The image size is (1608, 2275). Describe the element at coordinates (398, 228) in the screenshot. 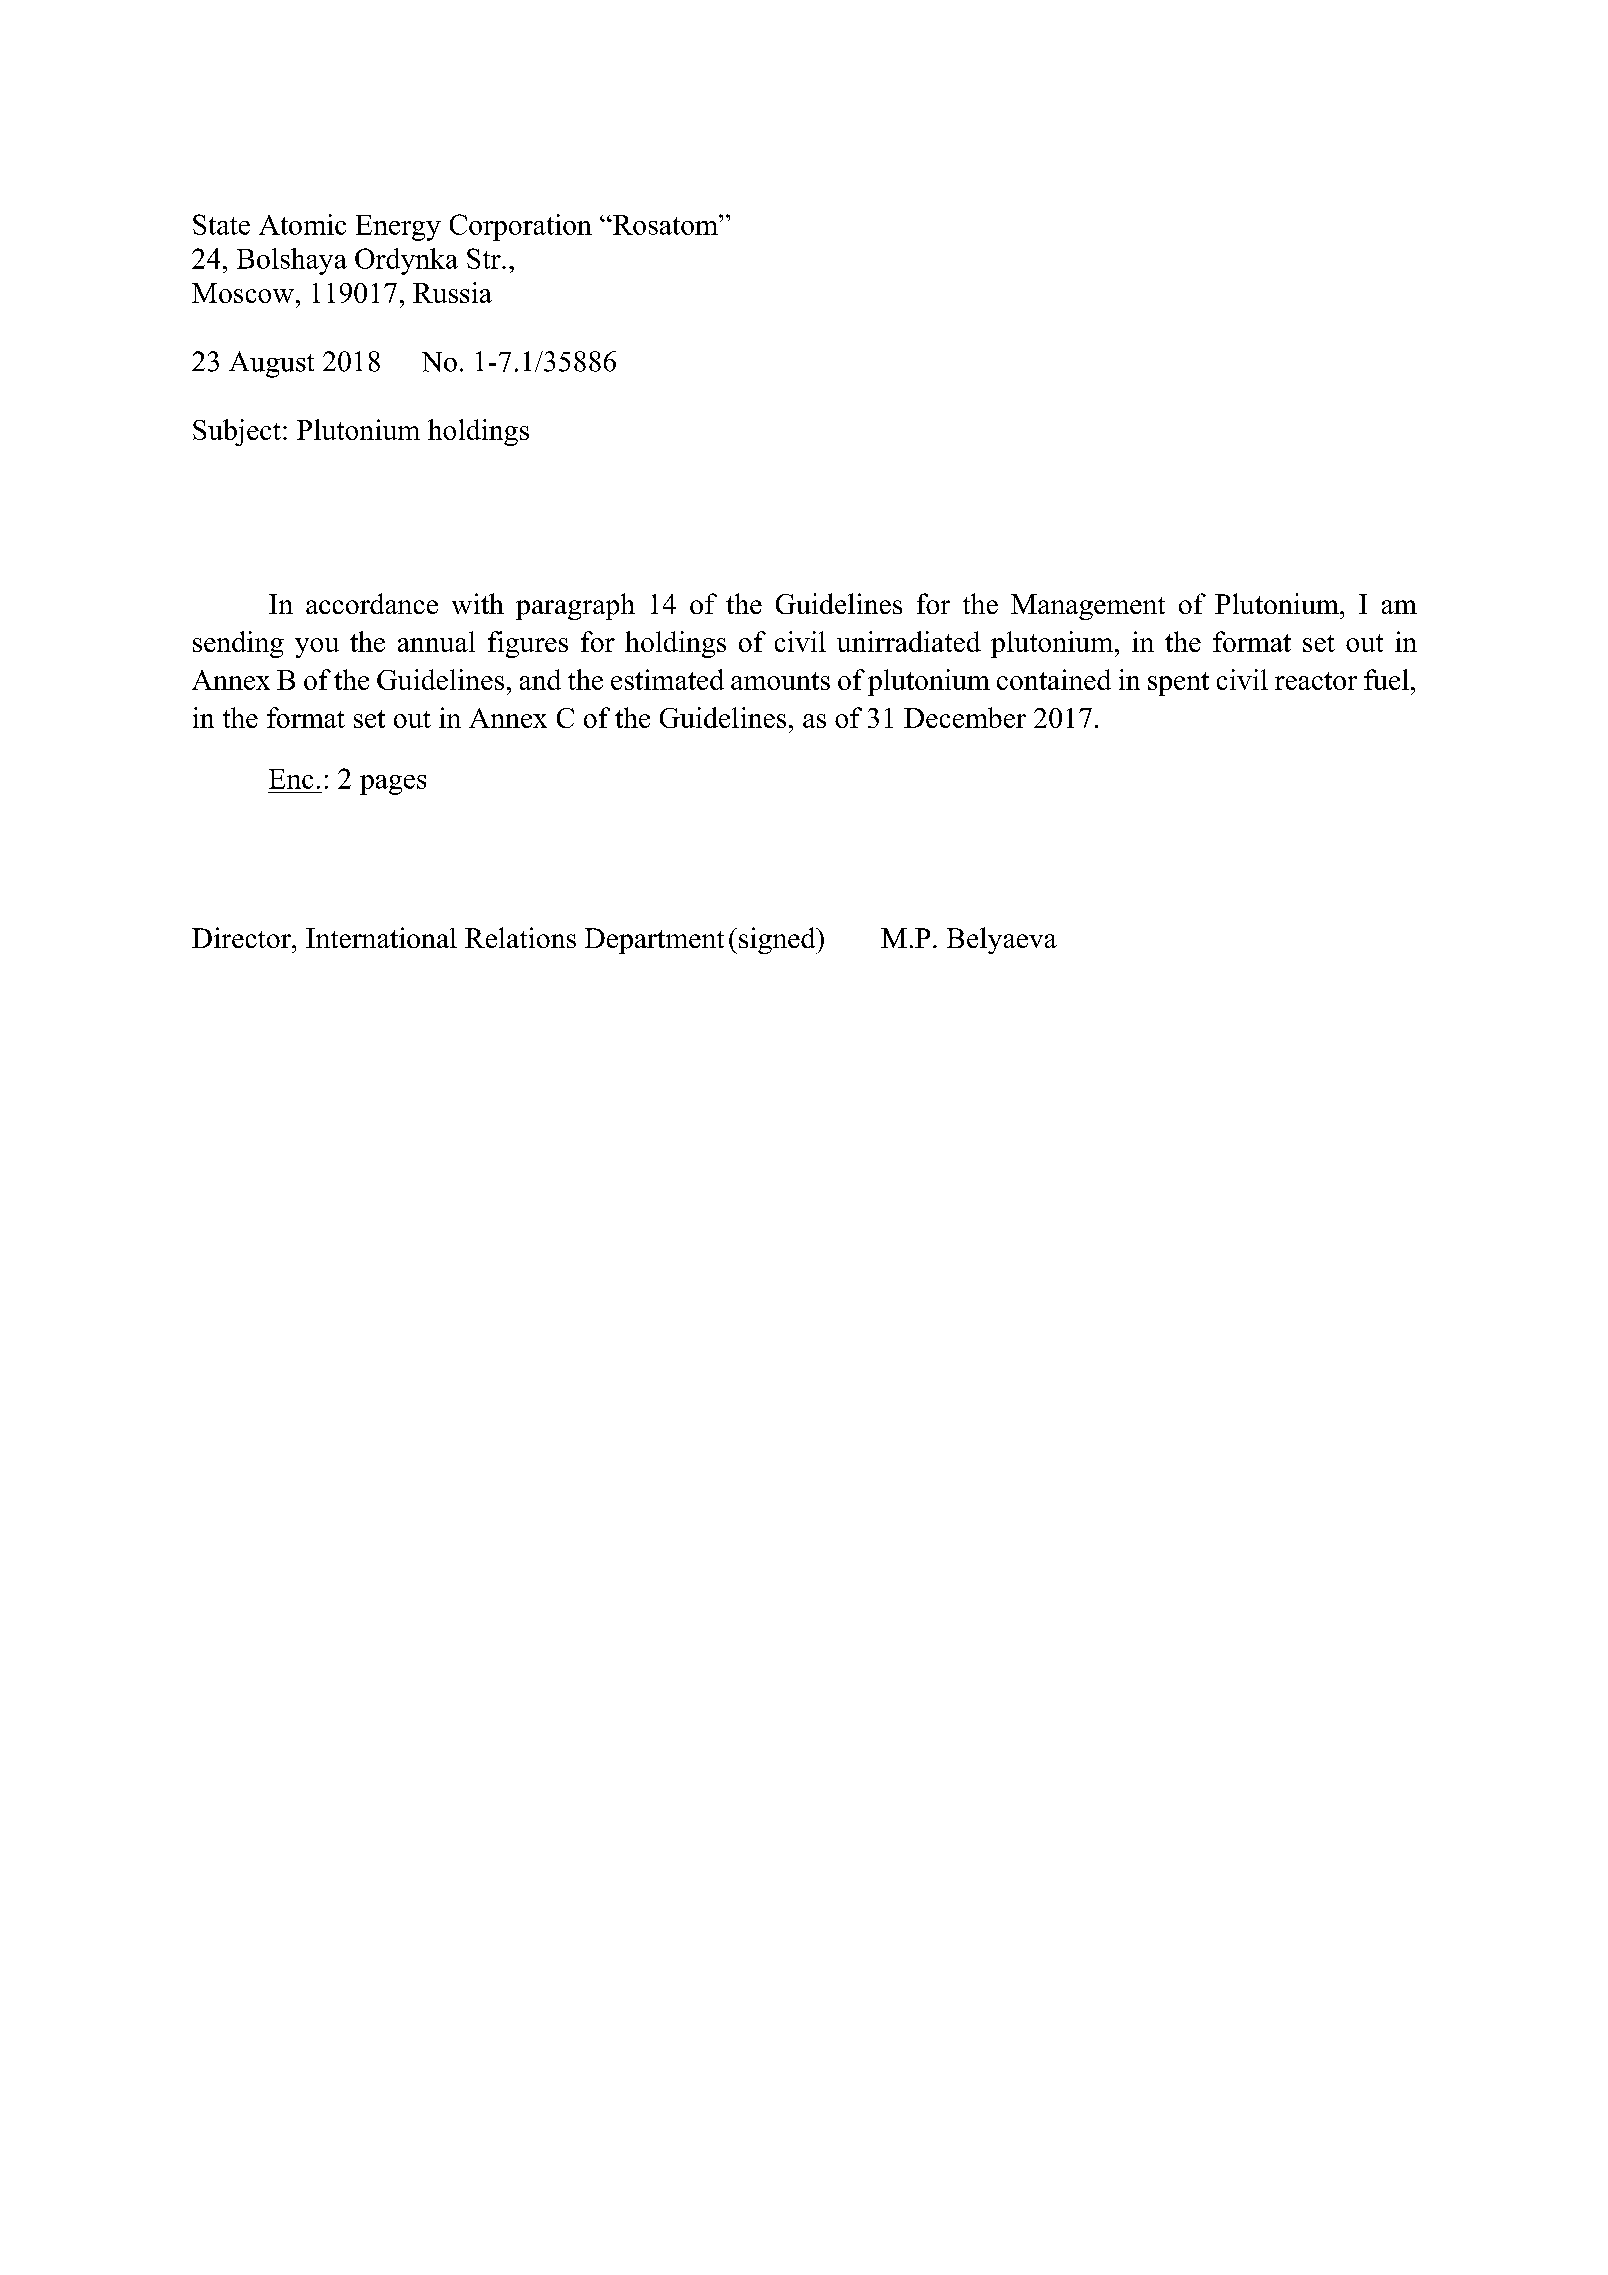

I see `Energy` at that location.
